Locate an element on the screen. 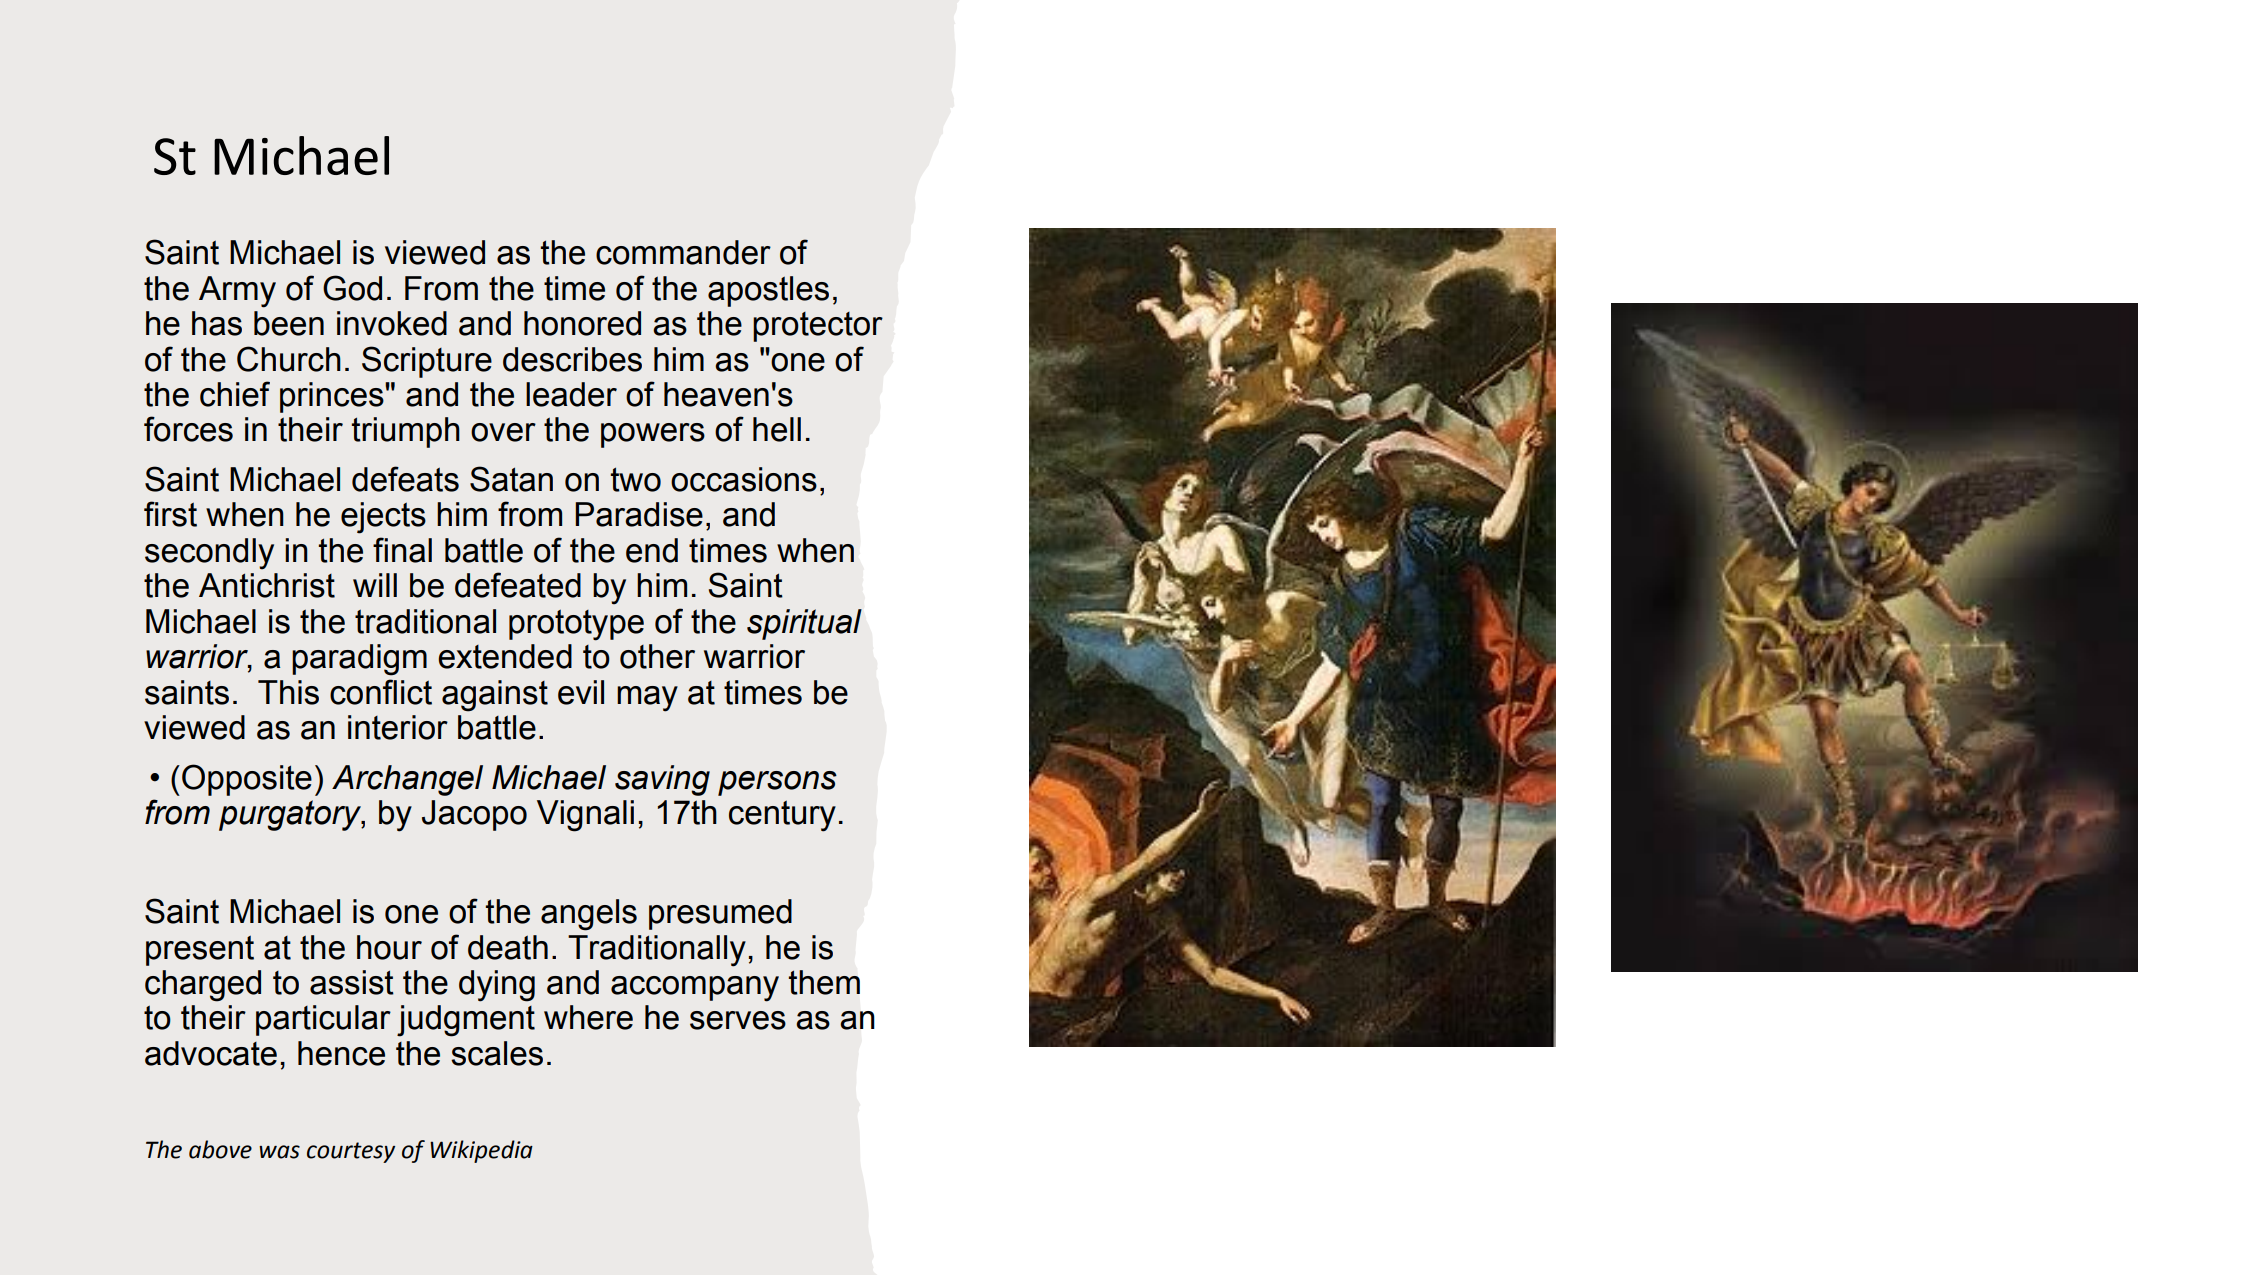 The height and width of the screenshot is (1275, 2266). This is located at coordinates (288, 692).
